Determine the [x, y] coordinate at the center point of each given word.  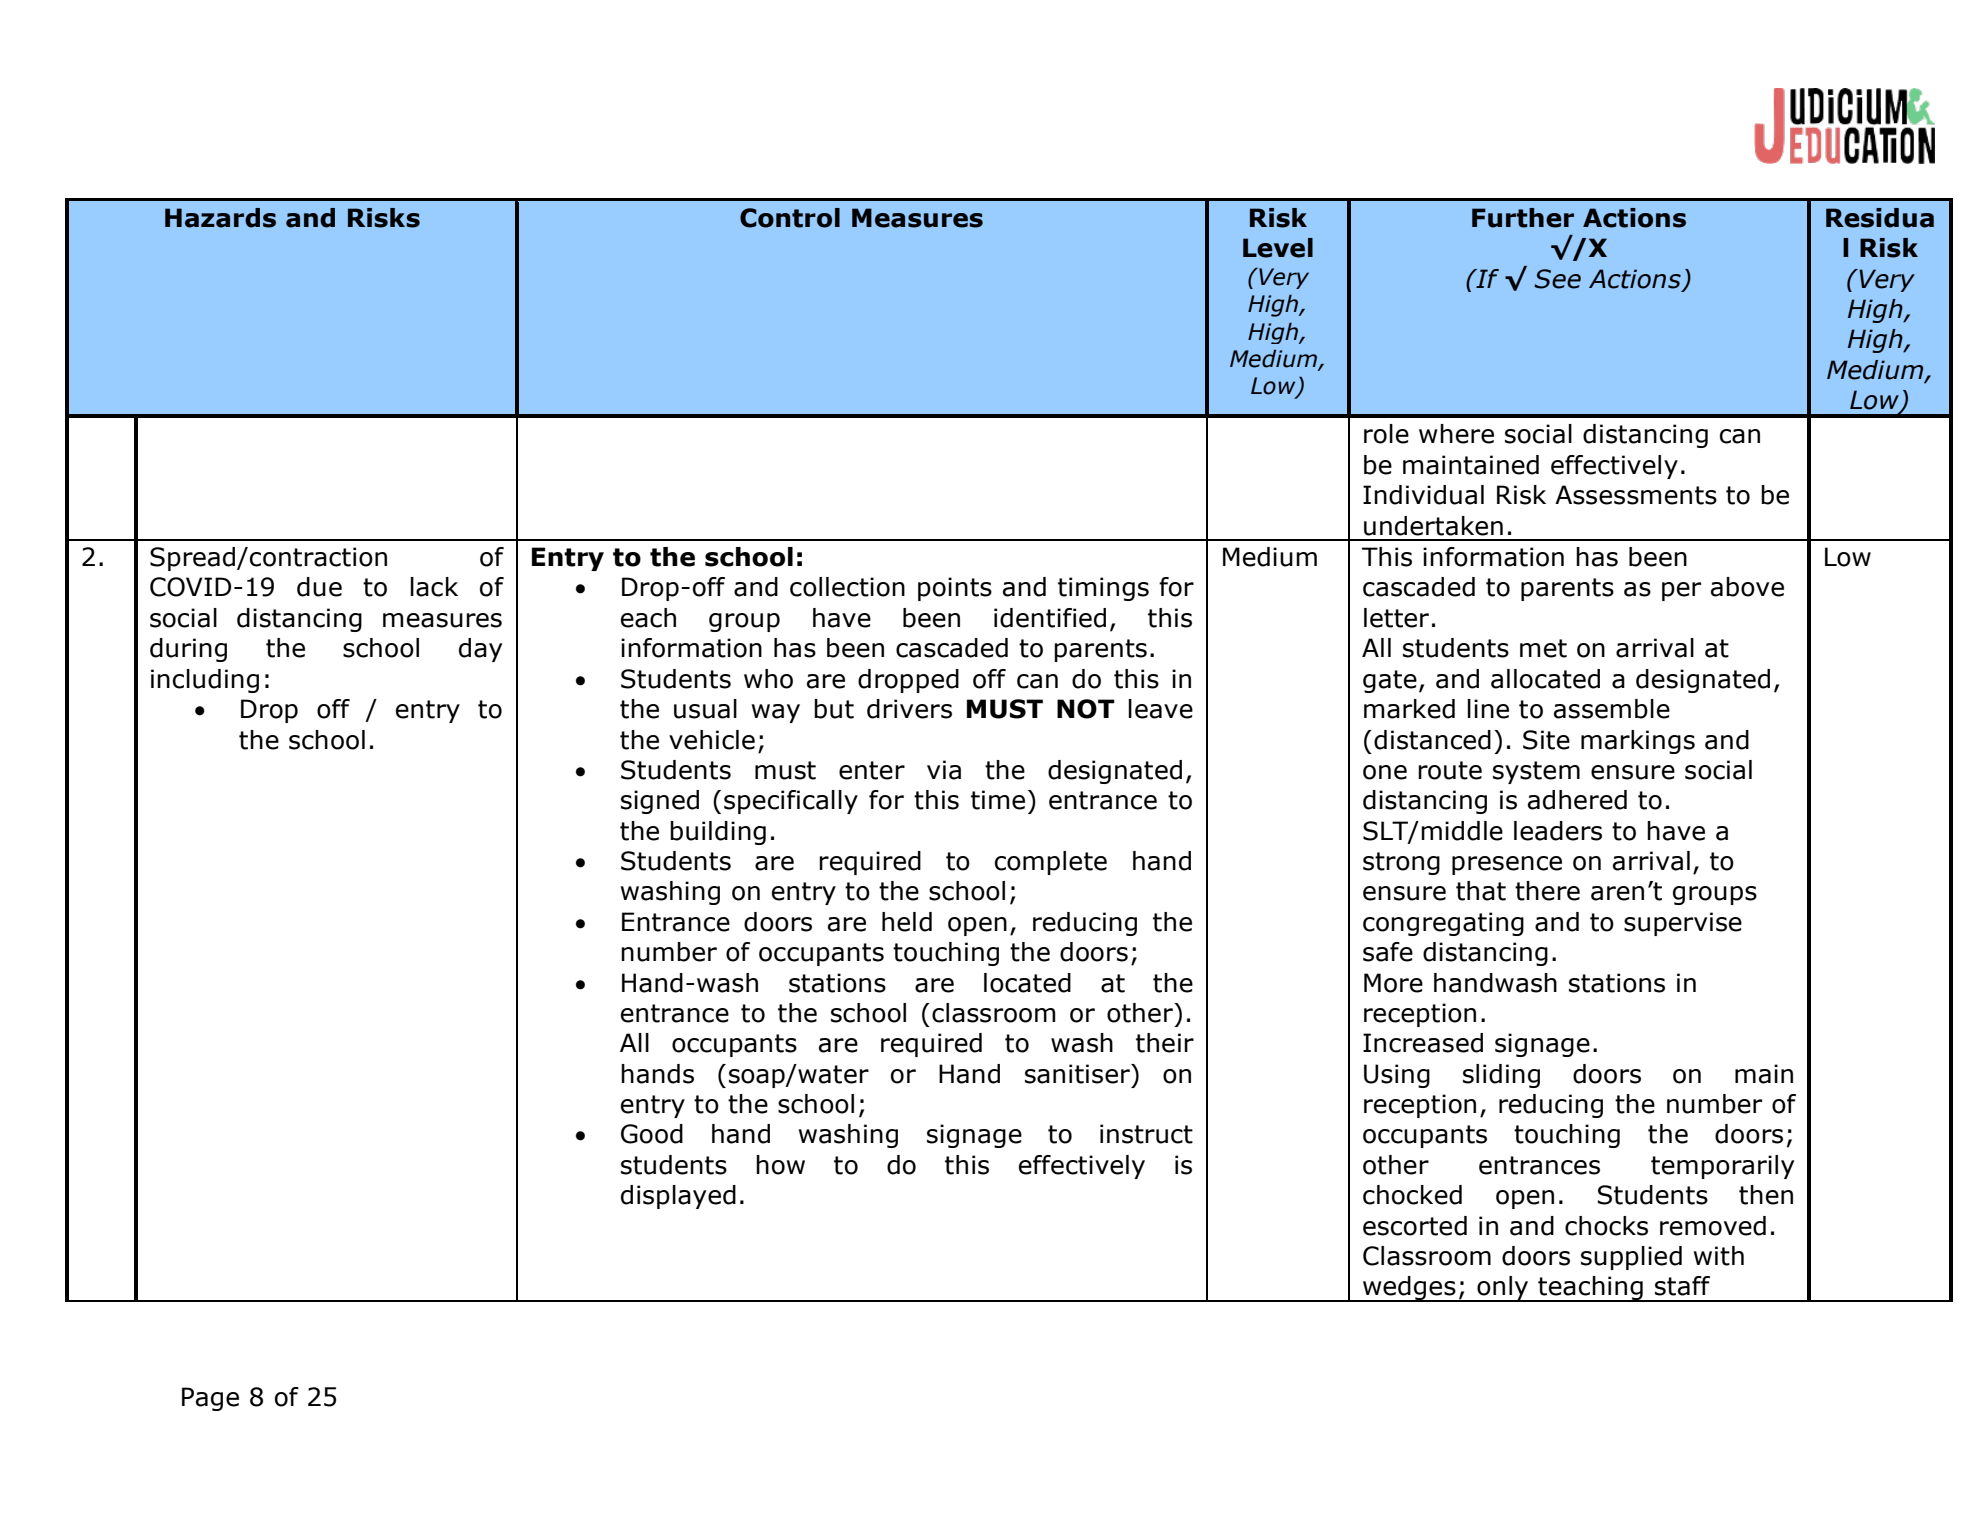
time [998, 800]
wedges [1409, 1289]
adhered [1577, 800]
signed [660, 802]
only [1503, 1289]
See [1557, 279]
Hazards [220, 218]
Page [210, 1399]
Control [790, 218]
